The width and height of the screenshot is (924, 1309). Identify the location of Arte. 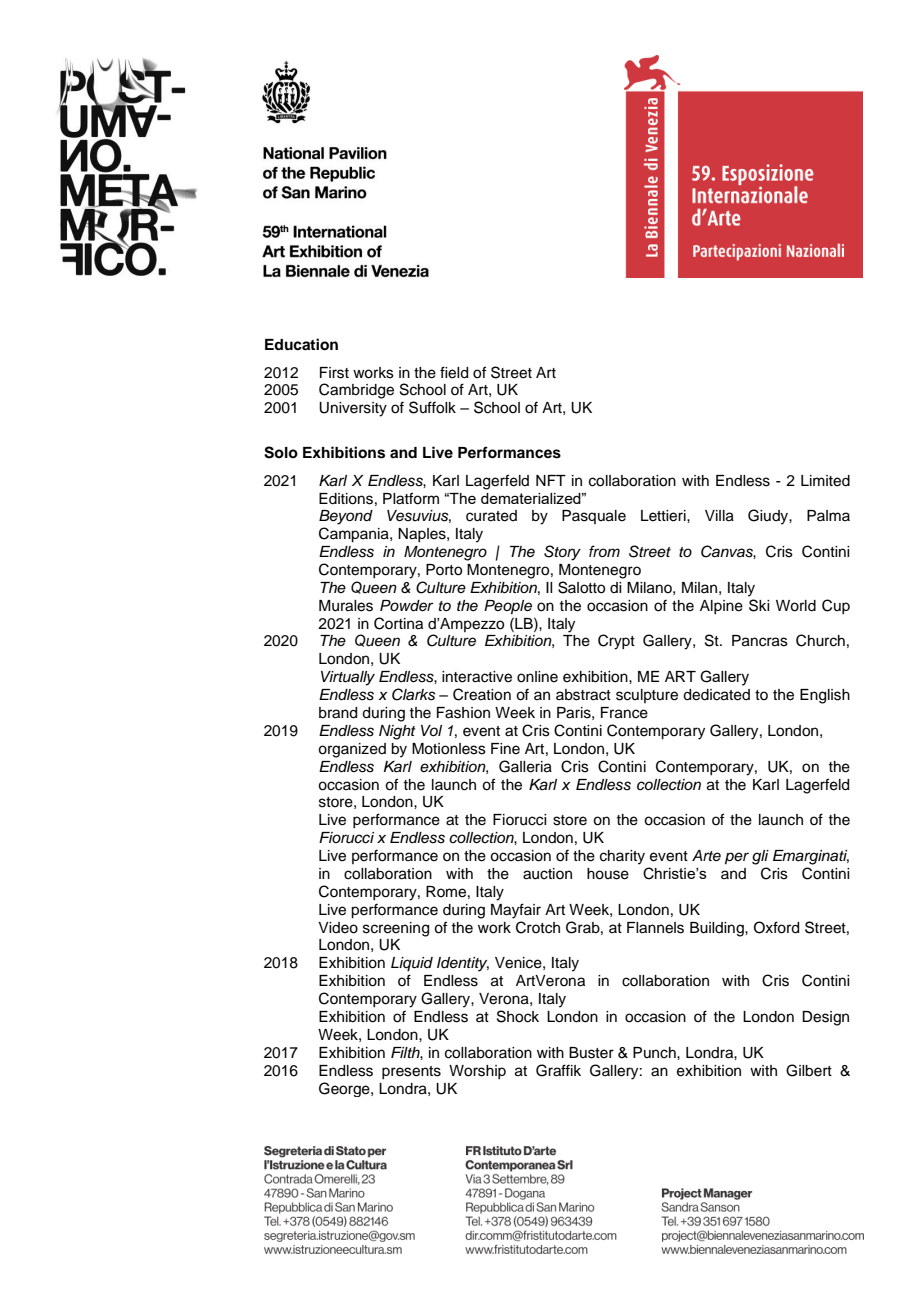
(706, 855).
